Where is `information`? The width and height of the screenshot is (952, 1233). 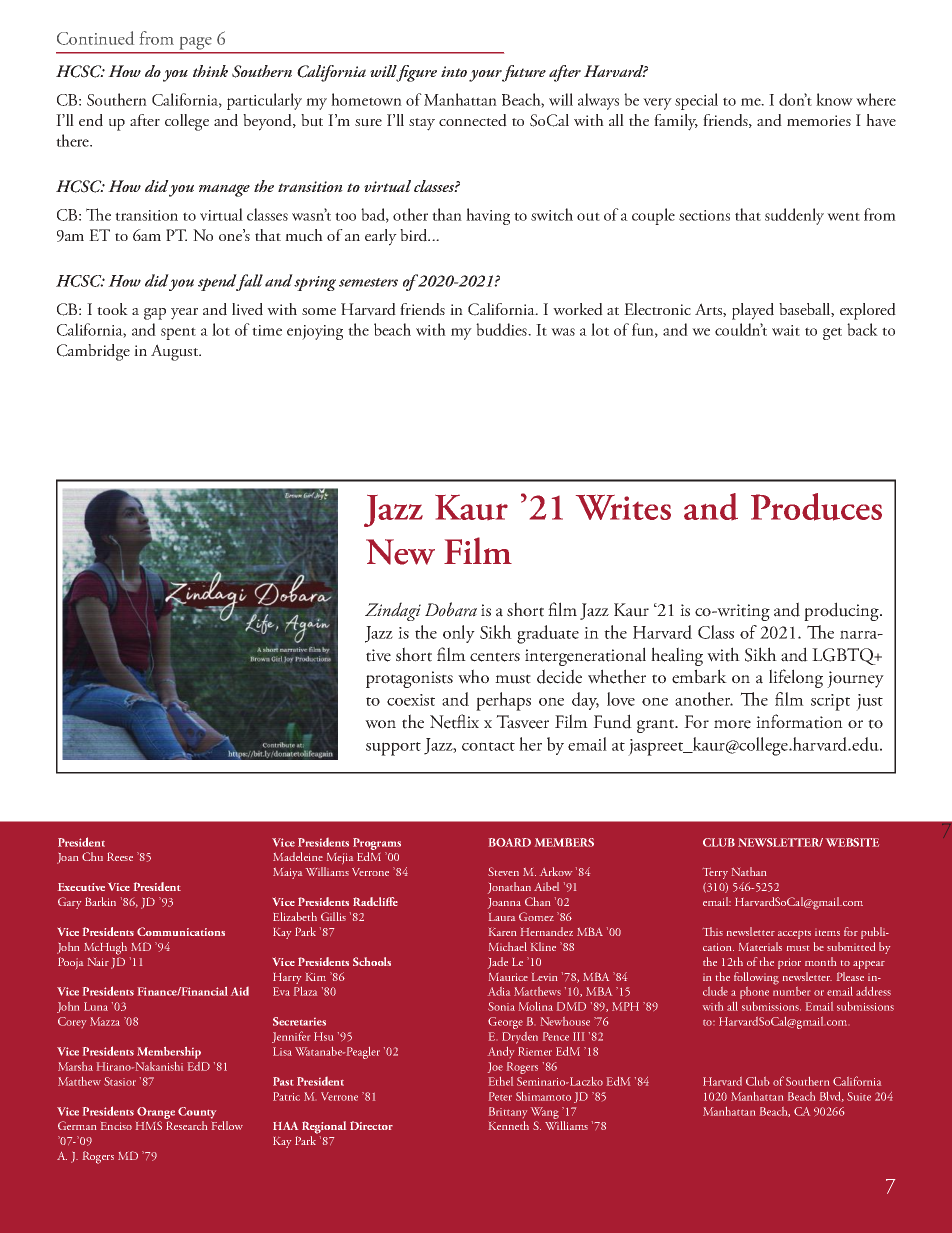 information is located at coordinates (799, 721).
